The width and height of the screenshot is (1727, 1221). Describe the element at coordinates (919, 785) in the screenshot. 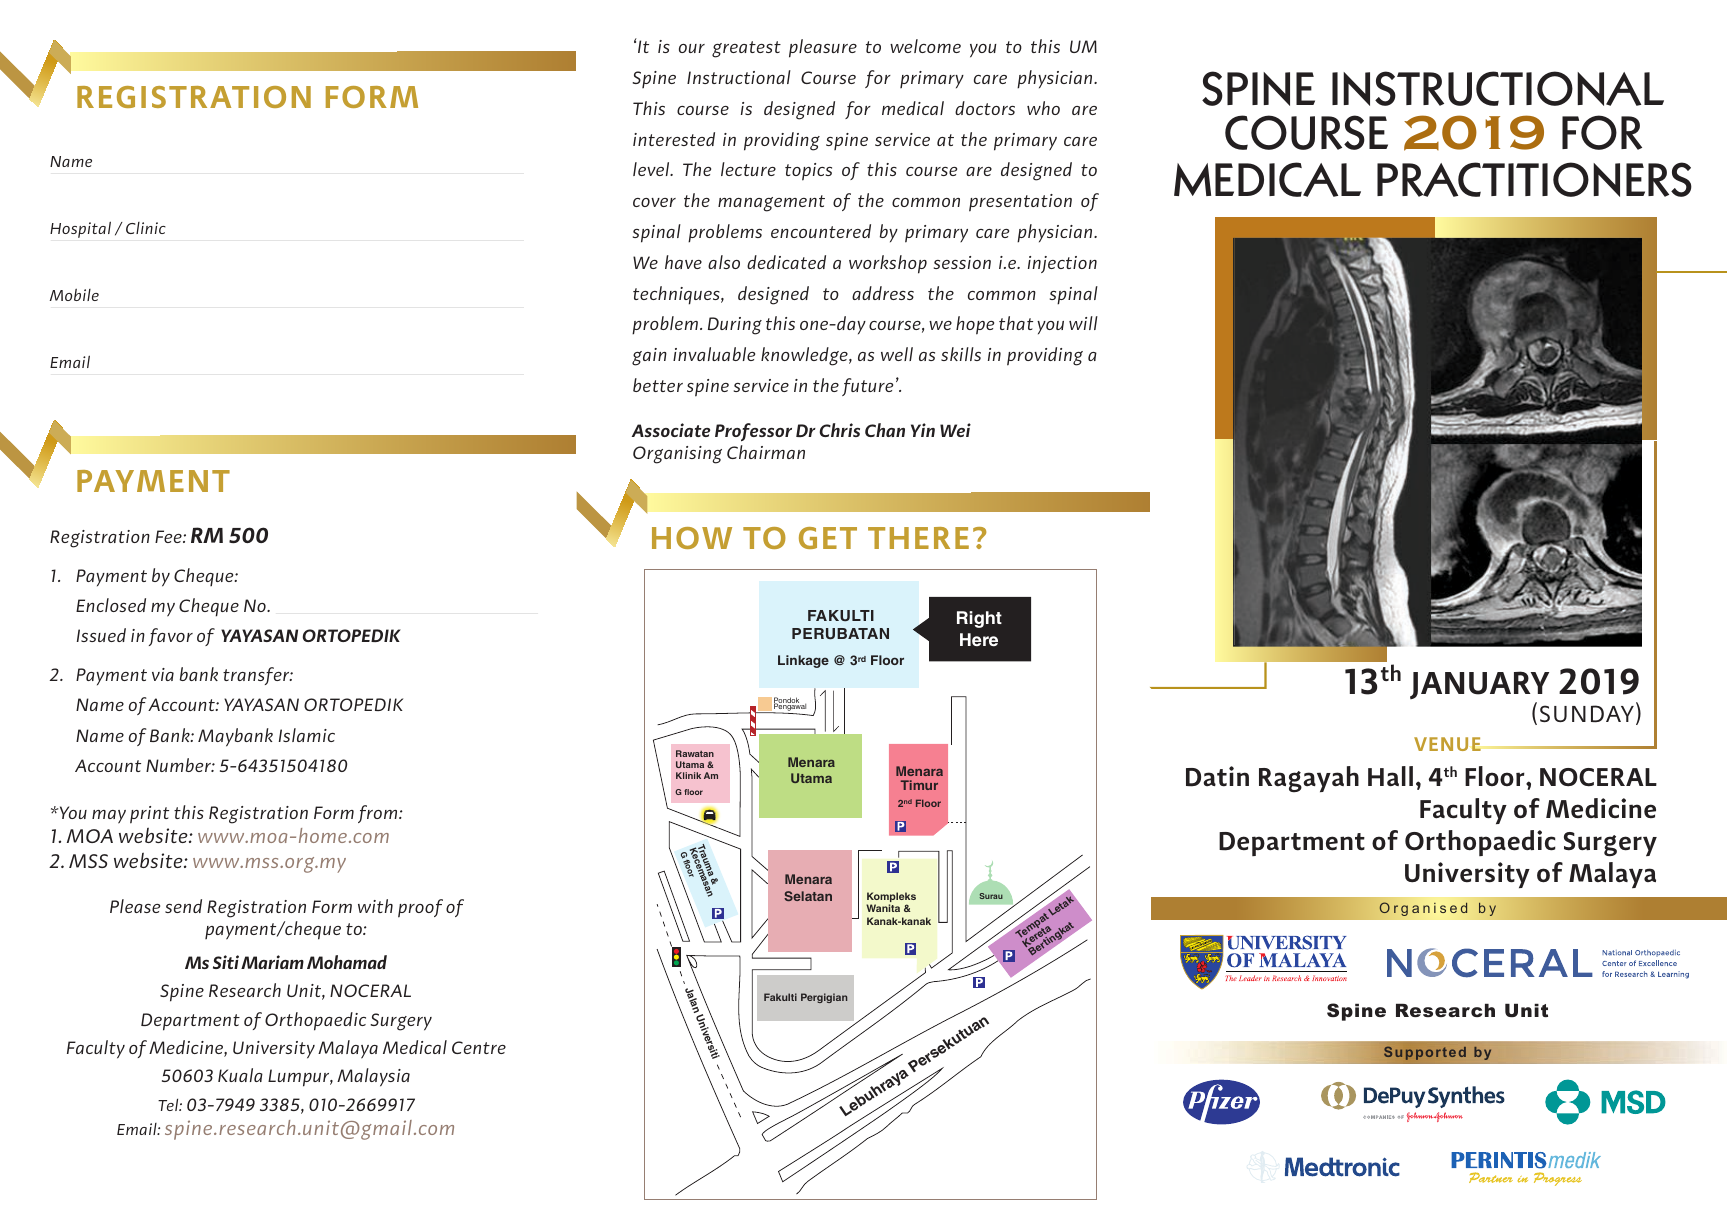

I see `Timur` at that location.
